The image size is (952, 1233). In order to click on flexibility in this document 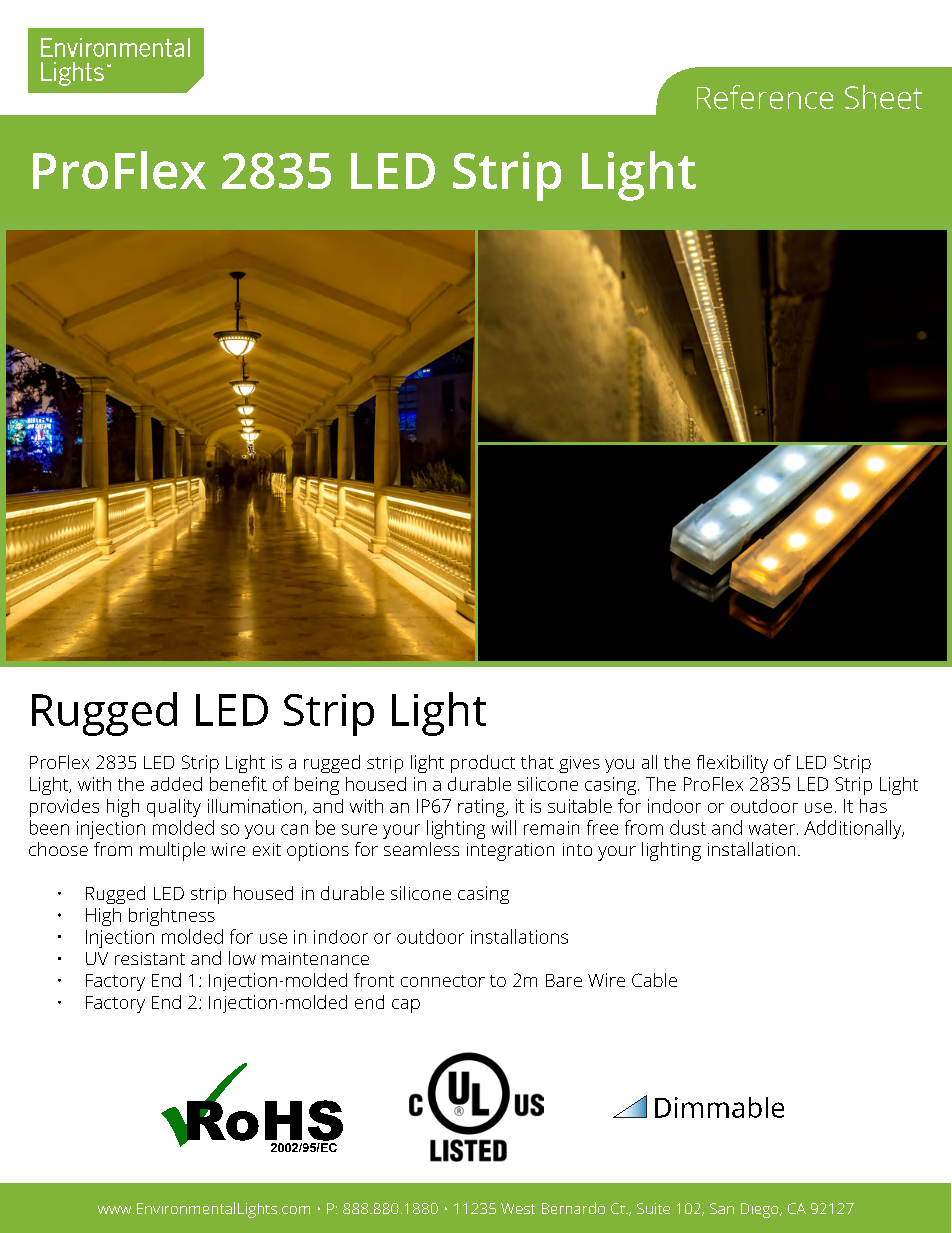, I will do `click(732, 764)`.
